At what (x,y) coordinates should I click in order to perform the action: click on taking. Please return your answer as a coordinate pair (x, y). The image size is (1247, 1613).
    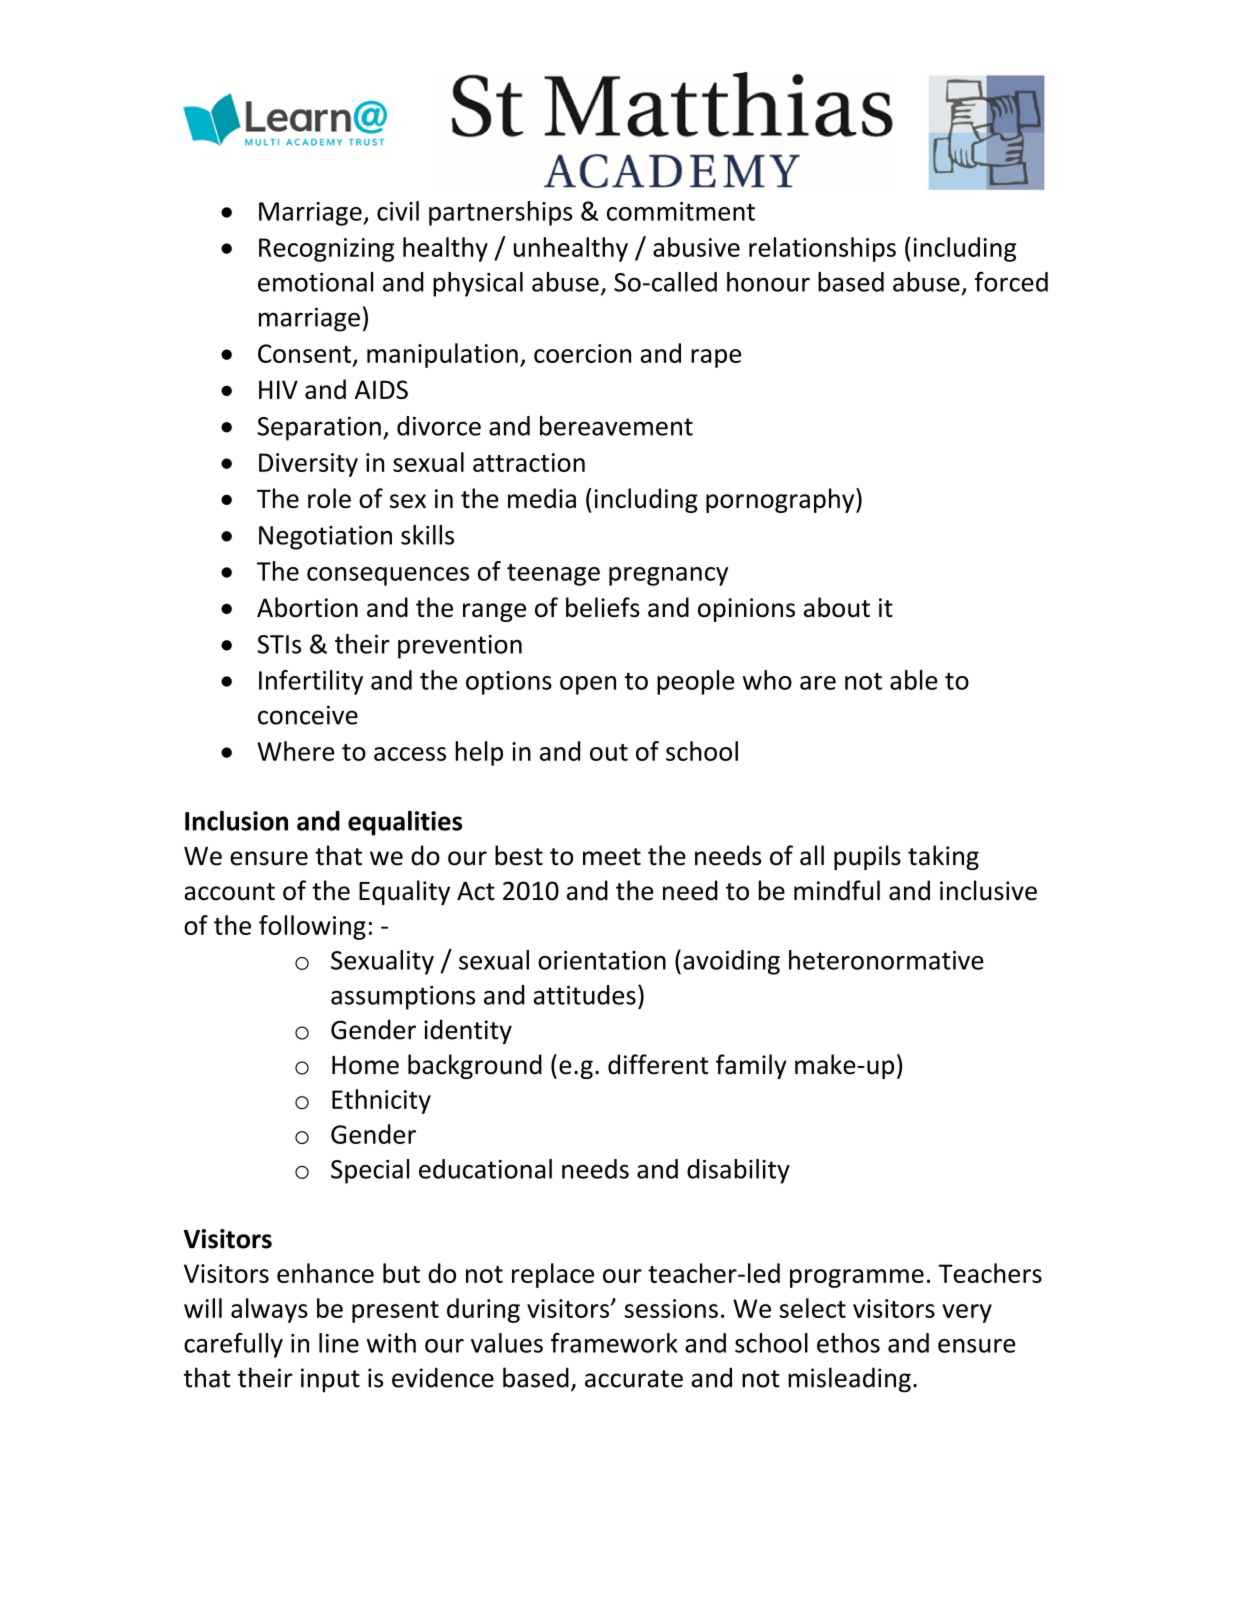
    Looking at the image, I should click on (943, 857).
